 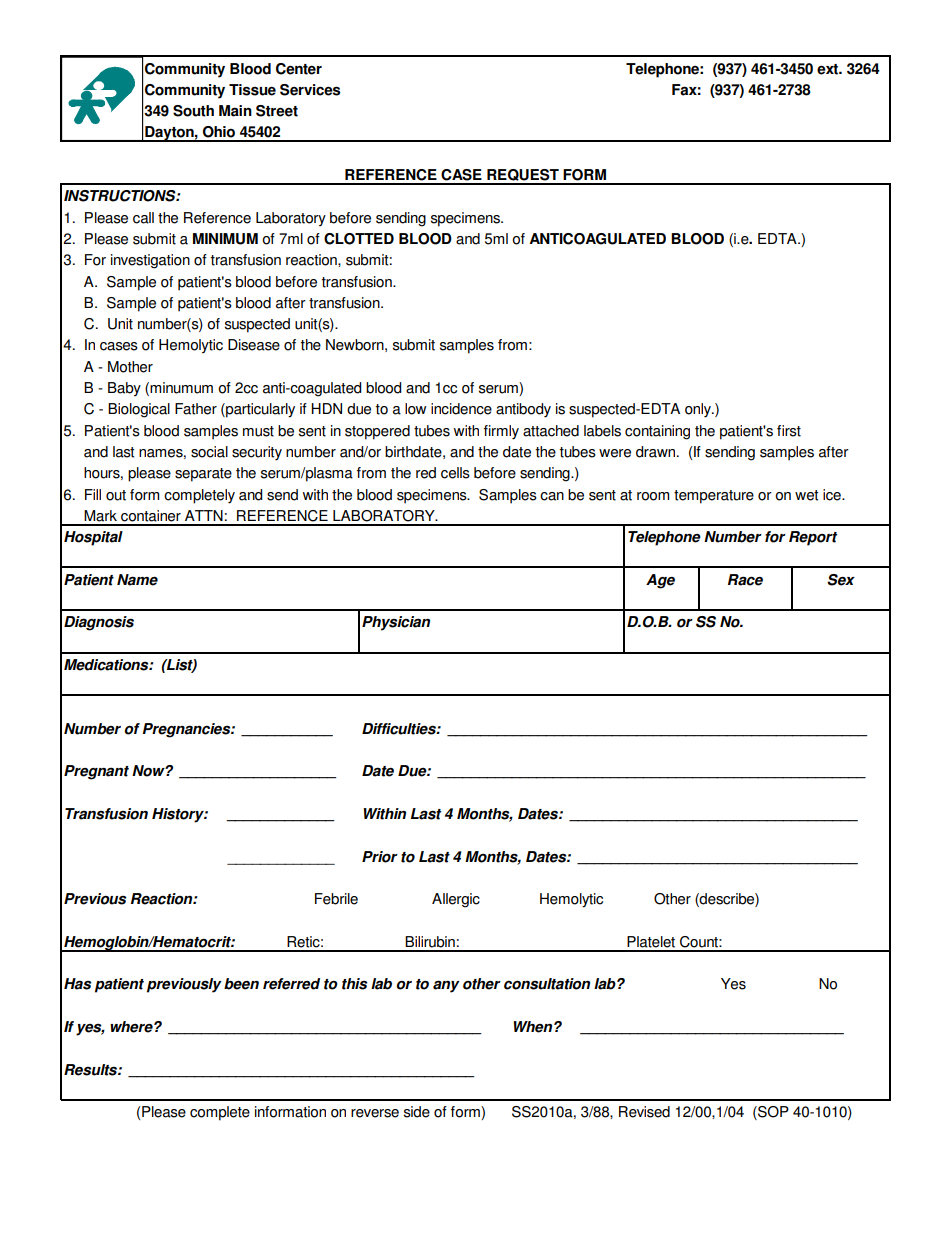 I want to click on Difficulties, so click(x=400, y=729).
